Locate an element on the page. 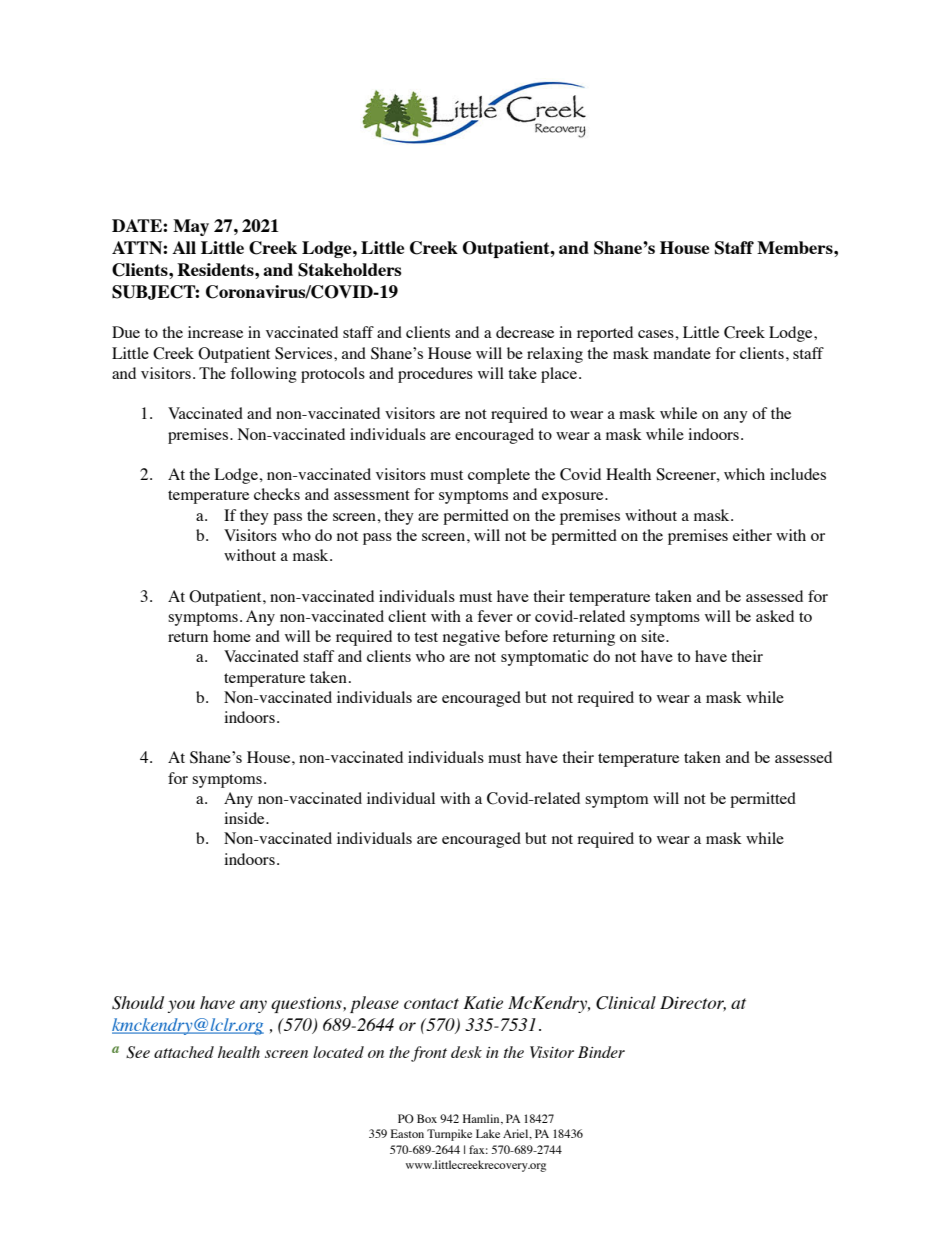 The image size is (952, 1233). inside is located at coordinates (245, 818).
